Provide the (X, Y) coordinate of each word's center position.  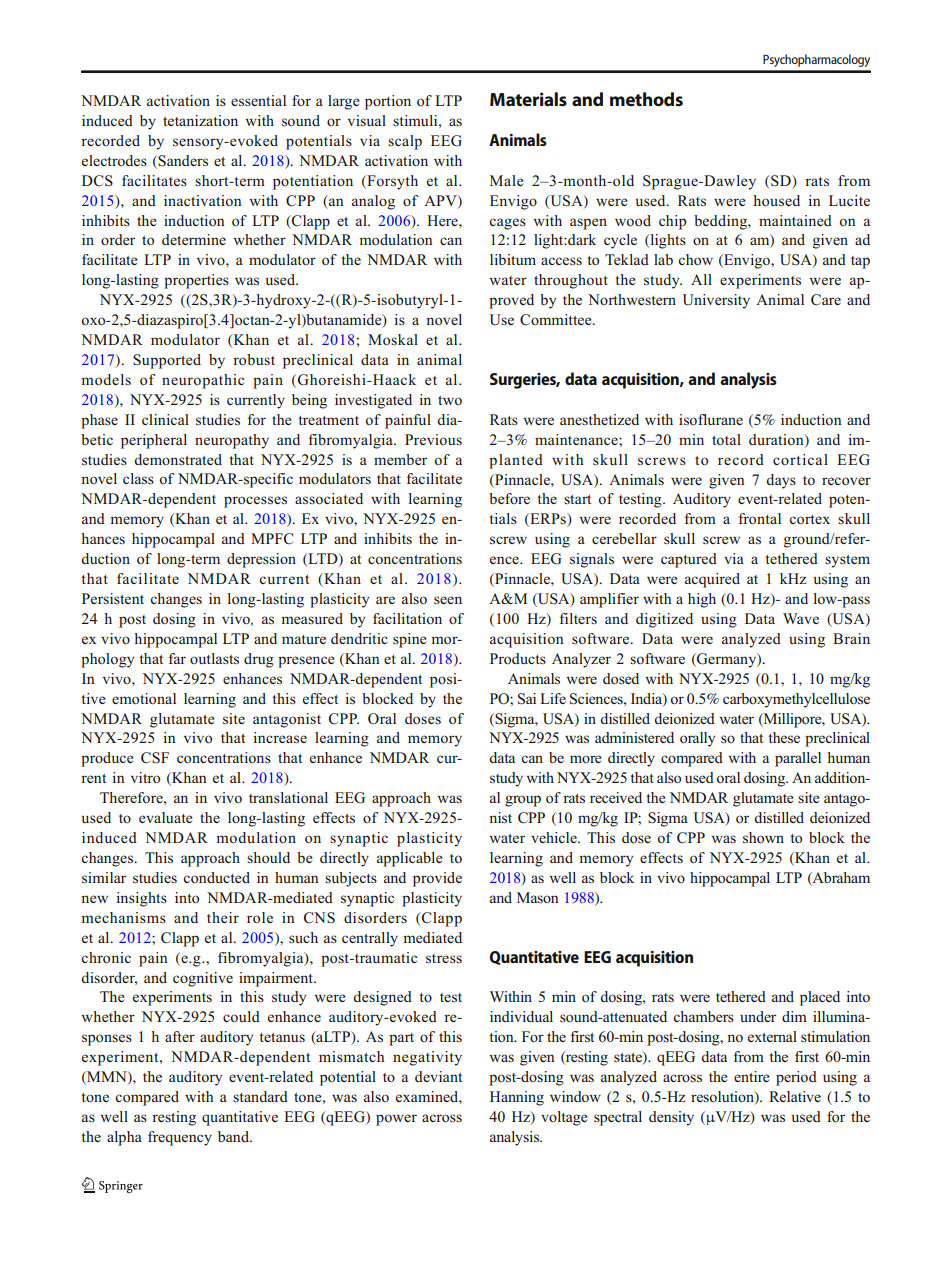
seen (448, 600)
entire (752, 1076)
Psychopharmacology (816, 60)
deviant (438, 1076)
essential (258, 101)
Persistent (113, 598)
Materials (528, 99)
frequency (180, 1138)
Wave (801, 618)
